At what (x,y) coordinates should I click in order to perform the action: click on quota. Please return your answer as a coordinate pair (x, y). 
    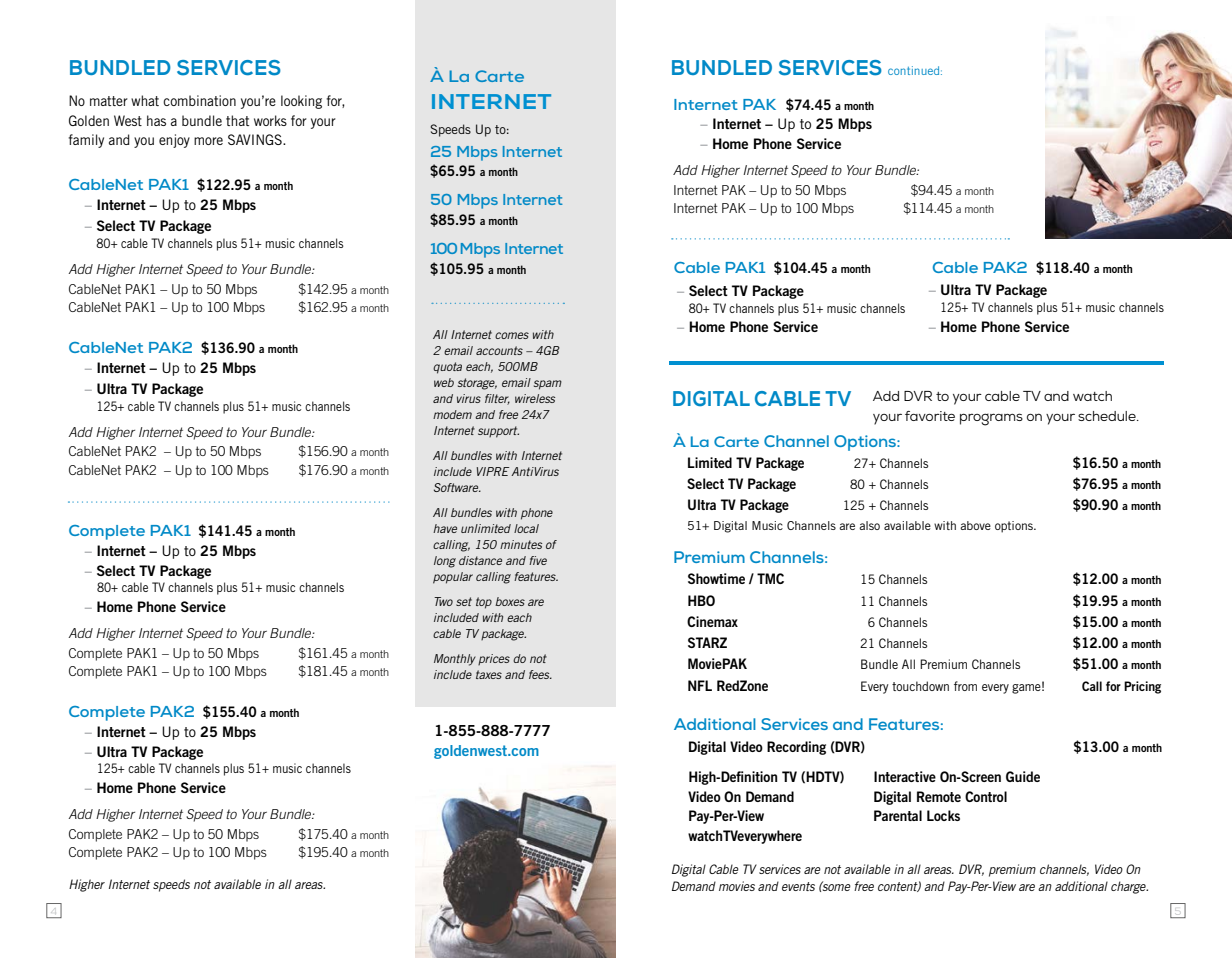
    Looking at the image, I should click on (447, 368).
